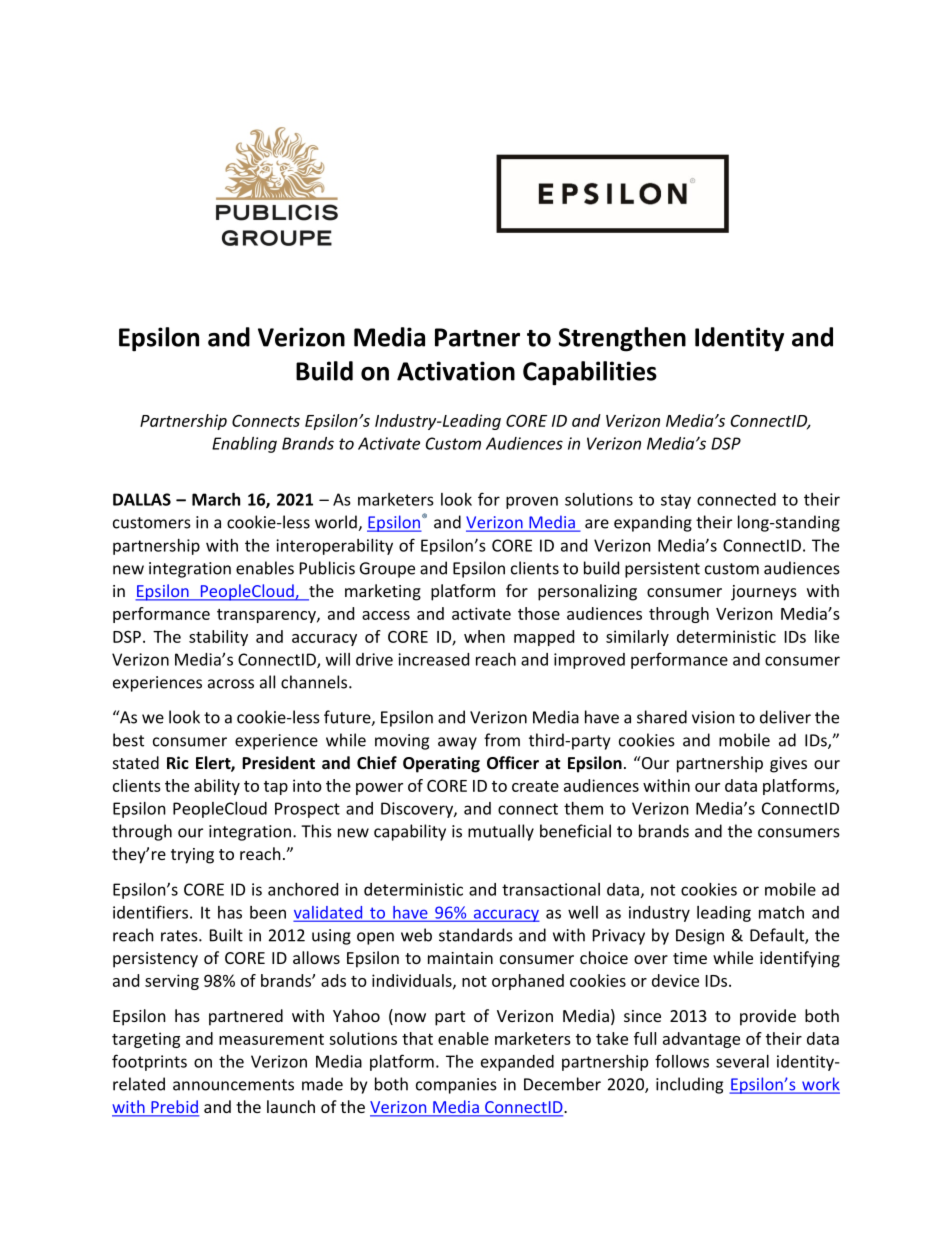 The height and width of the page is (1233, 952). I want to click on companies, so click(456, 1086).
